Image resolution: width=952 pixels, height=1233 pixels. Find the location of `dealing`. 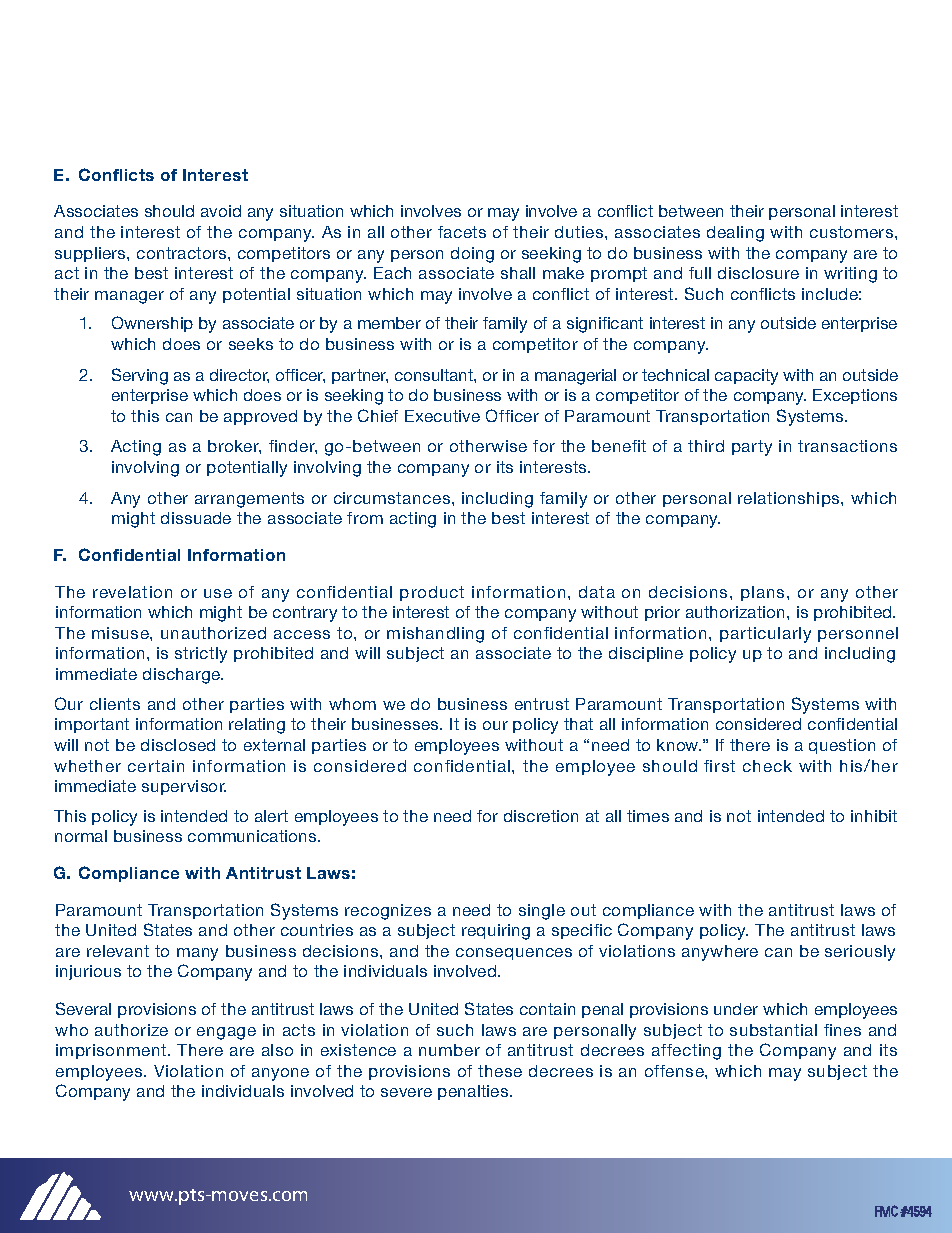

dealing is located at coordinates (735, 234).
